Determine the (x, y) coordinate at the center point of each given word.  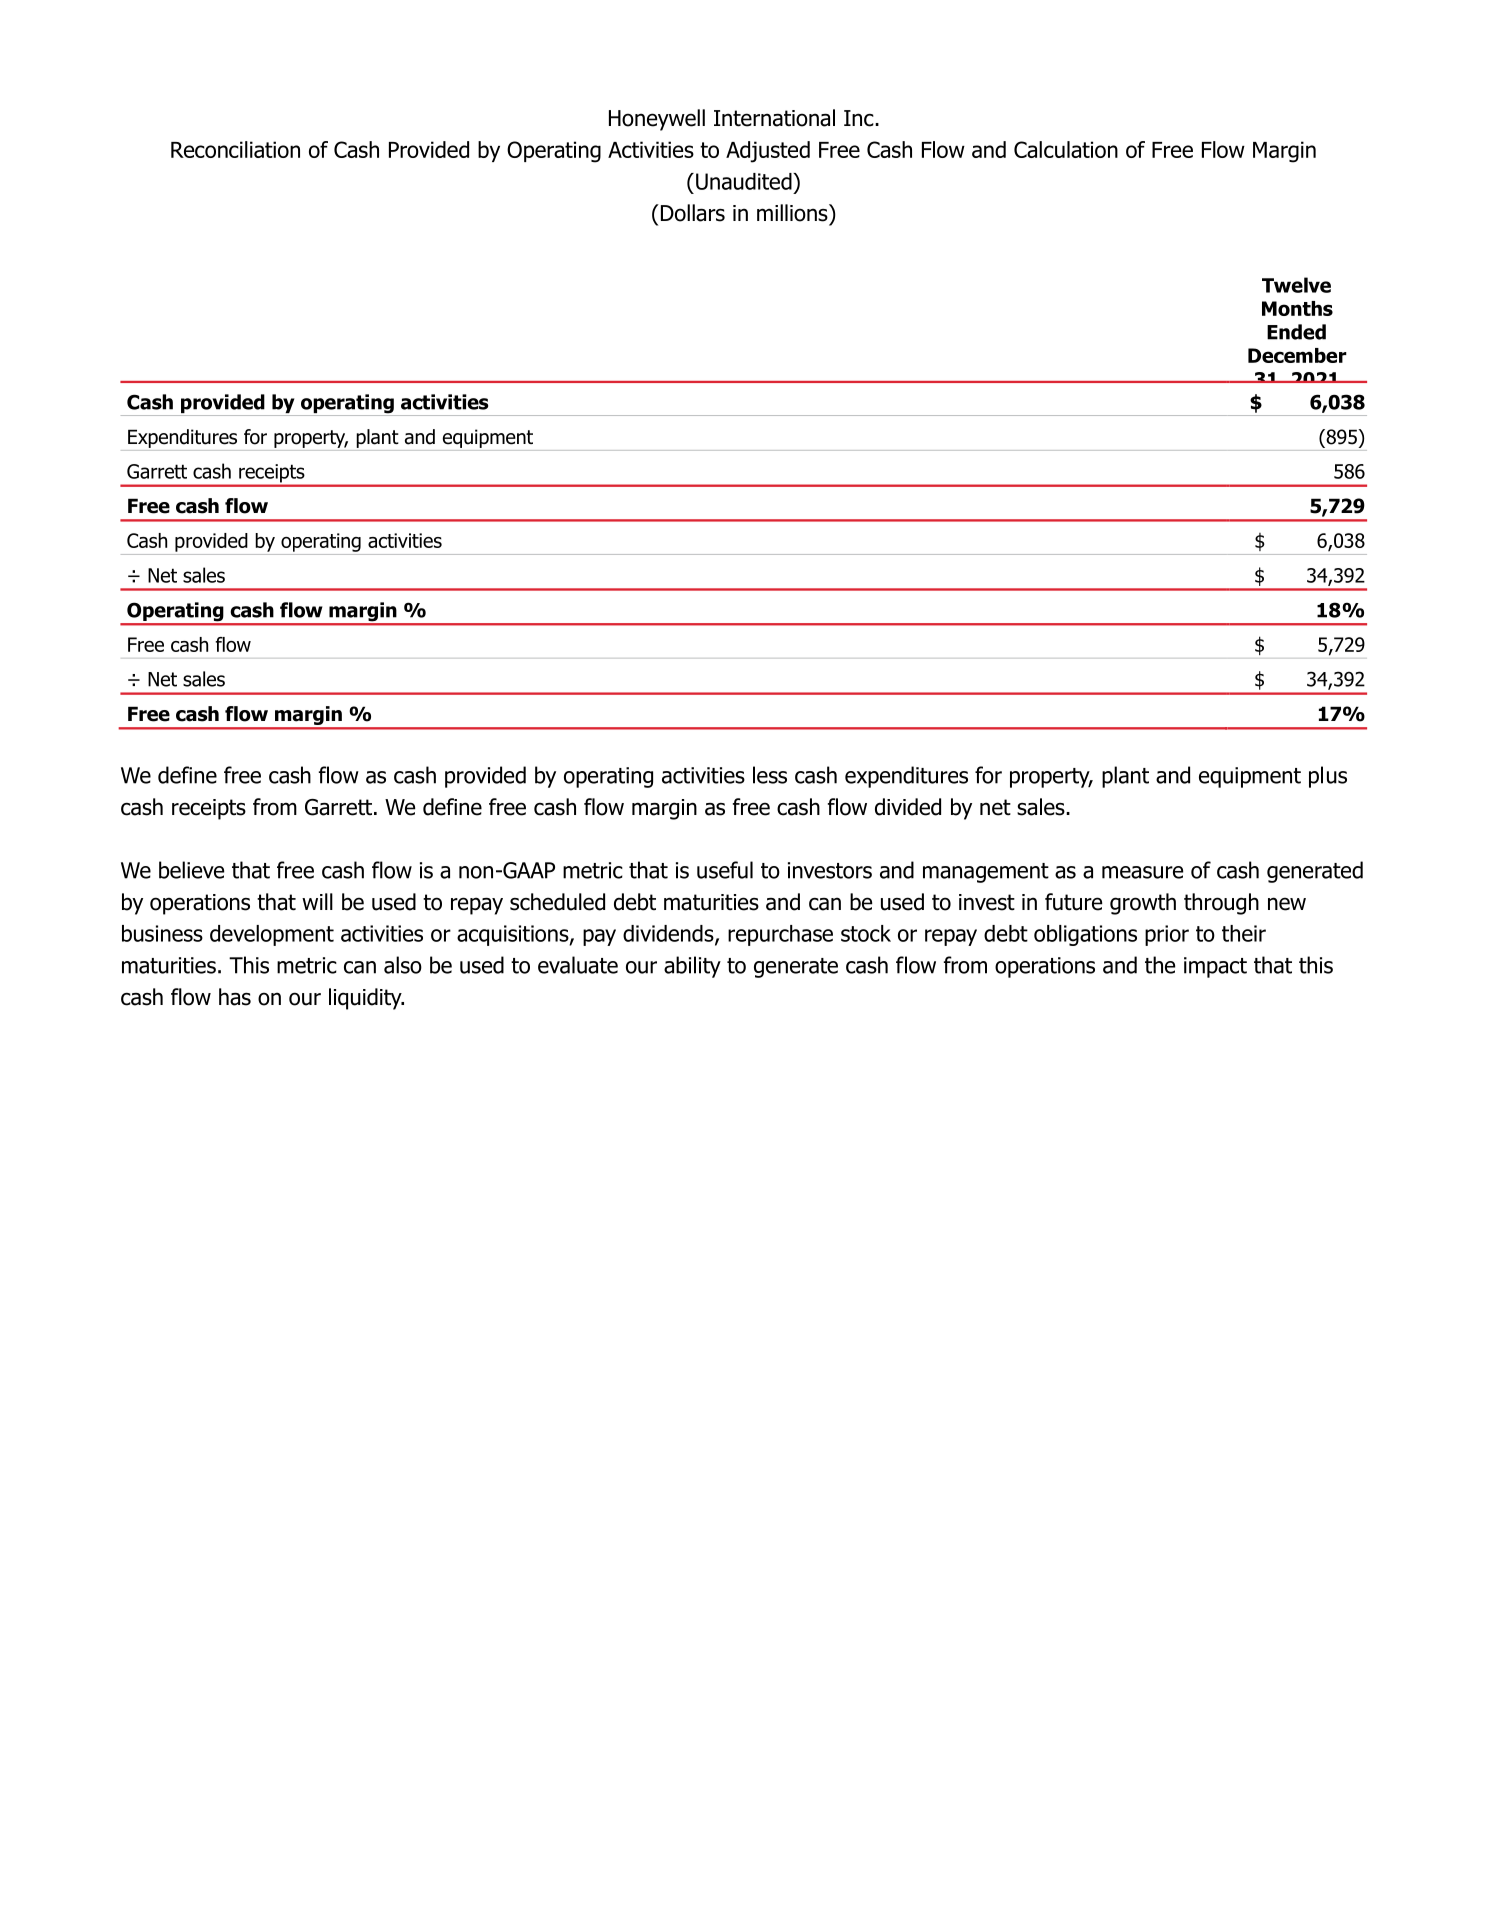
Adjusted (768, 152)
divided (908, 807)
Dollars (691, 213)
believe (191, 870)
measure (1142, 872)
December (1297, 355)
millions (793, 213)
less (770, 775)
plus (1328, 777)
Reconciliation (235, 149)
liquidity (366, 999)
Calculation (1066, 149)
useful (725, 870)
